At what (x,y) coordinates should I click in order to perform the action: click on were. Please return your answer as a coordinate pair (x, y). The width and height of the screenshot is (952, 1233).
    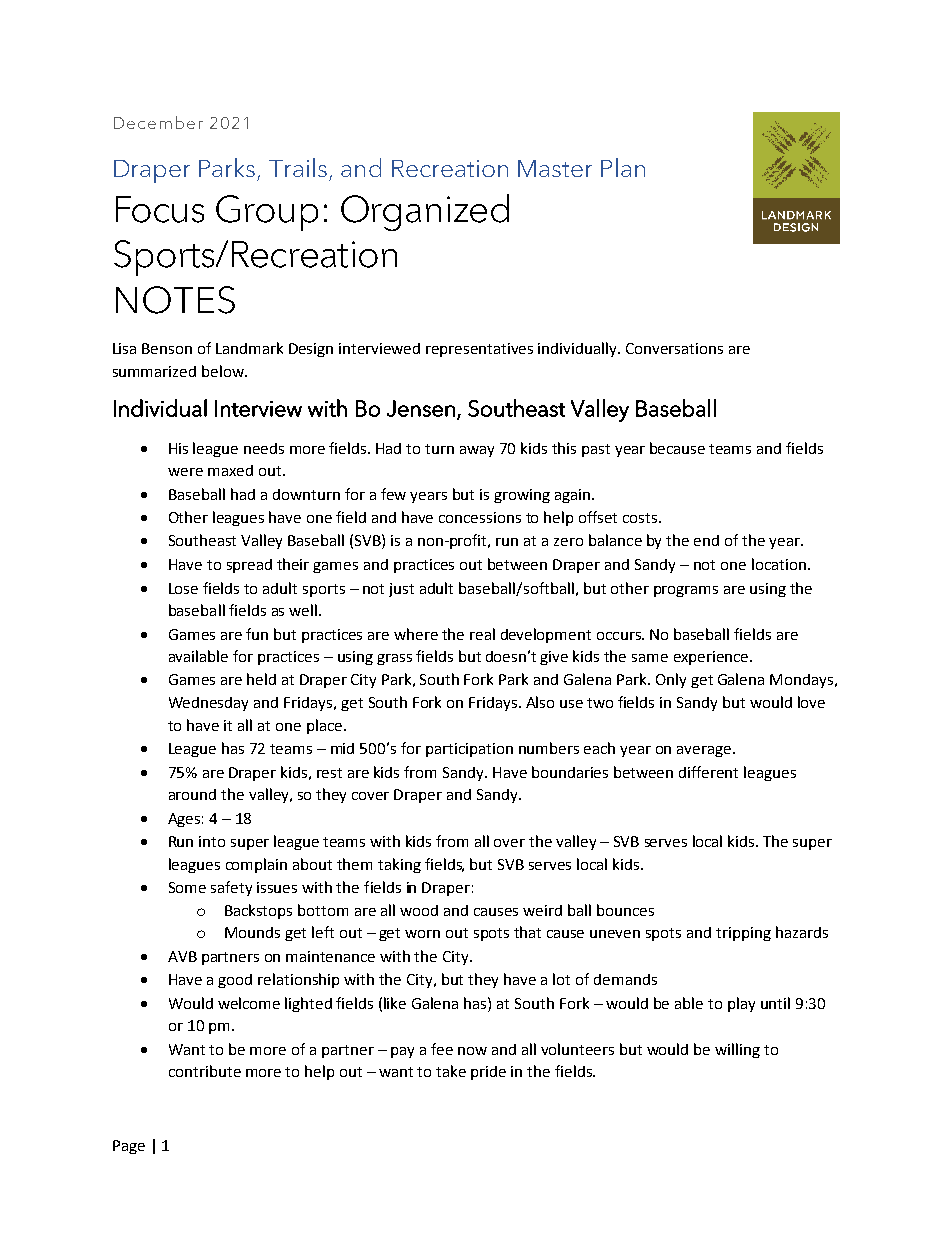
    Looking at the image, I should click on (185, 472).
